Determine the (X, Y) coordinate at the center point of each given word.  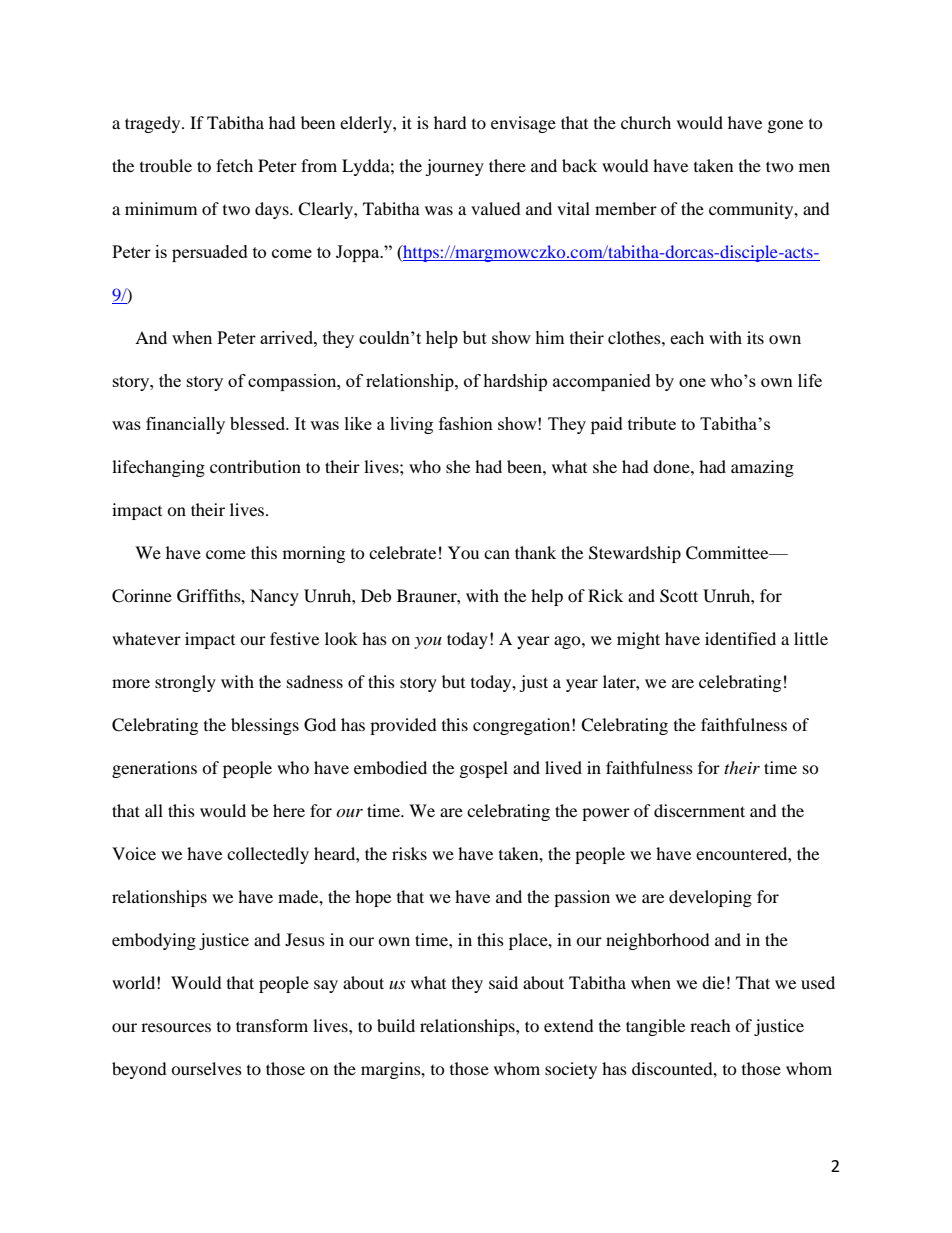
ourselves (206, 1068)
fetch (234, 165)
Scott (679, 596)
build (396, 1025)
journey (454, 167)
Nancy (274, 597)
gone (785, 126)
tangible (655, 1027)
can (497, 554)
